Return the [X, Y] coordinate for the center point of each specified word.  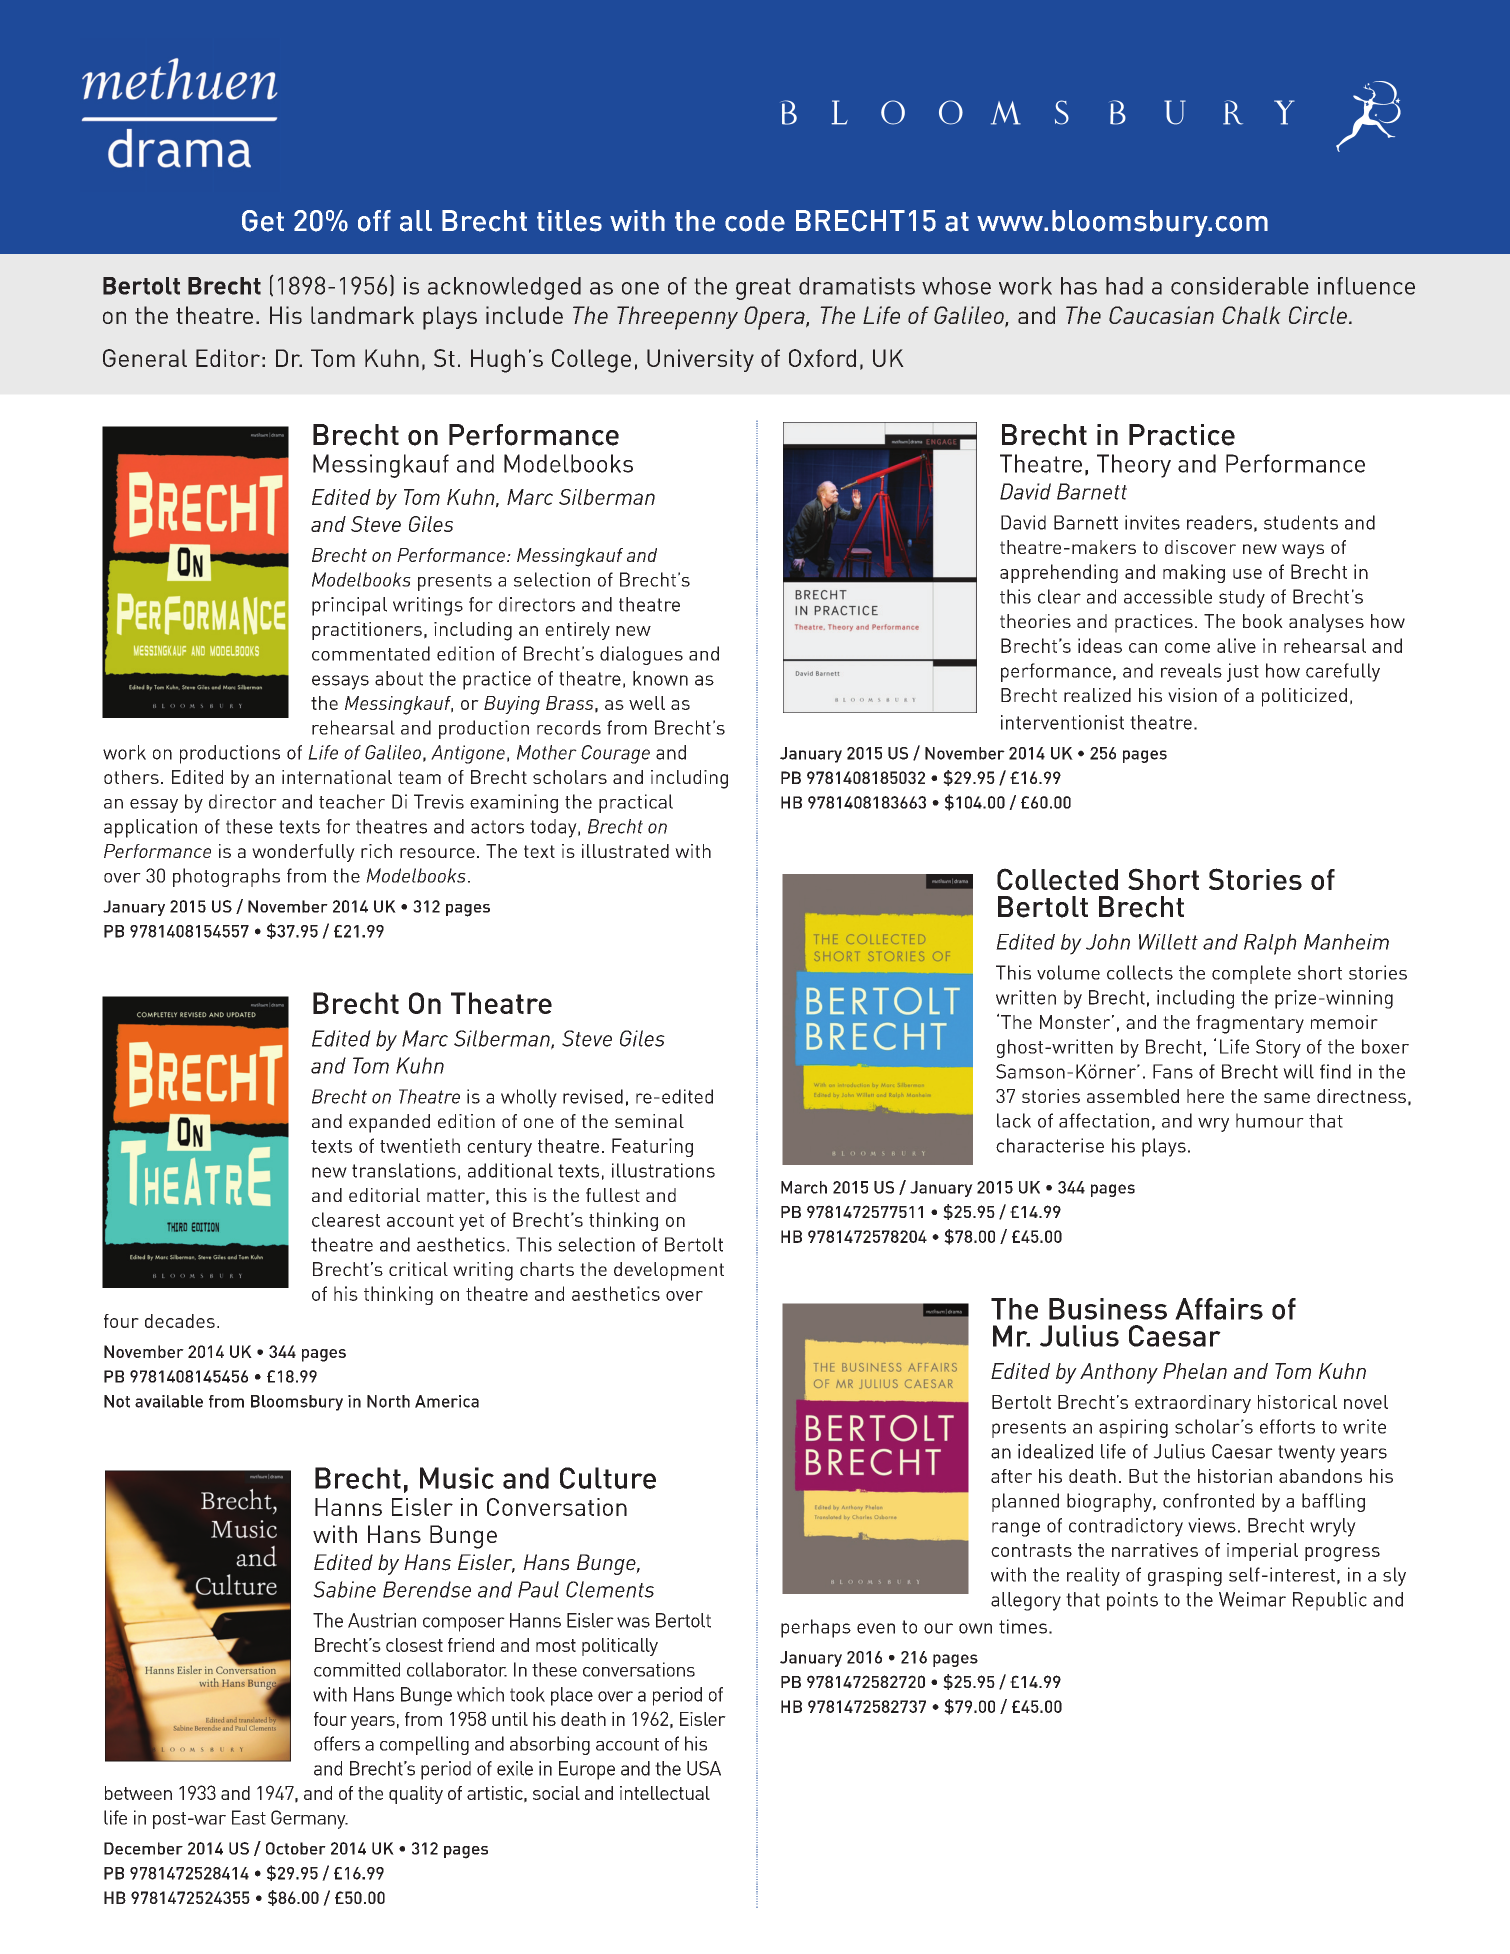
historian [1235, 1476]
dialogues [641, 655]
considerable [1240, 286]
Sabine [344, 1589]
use [1247, 574]
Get [263, 221]
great [763, 289]
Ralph [1270, 944]
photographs [226, 877]
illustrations [663, 1170]
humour [1270, 1120]
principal [349, 606]
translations [404, 1170]
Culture [608, 1478]
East [249, 1817]
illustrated [625, 851]
